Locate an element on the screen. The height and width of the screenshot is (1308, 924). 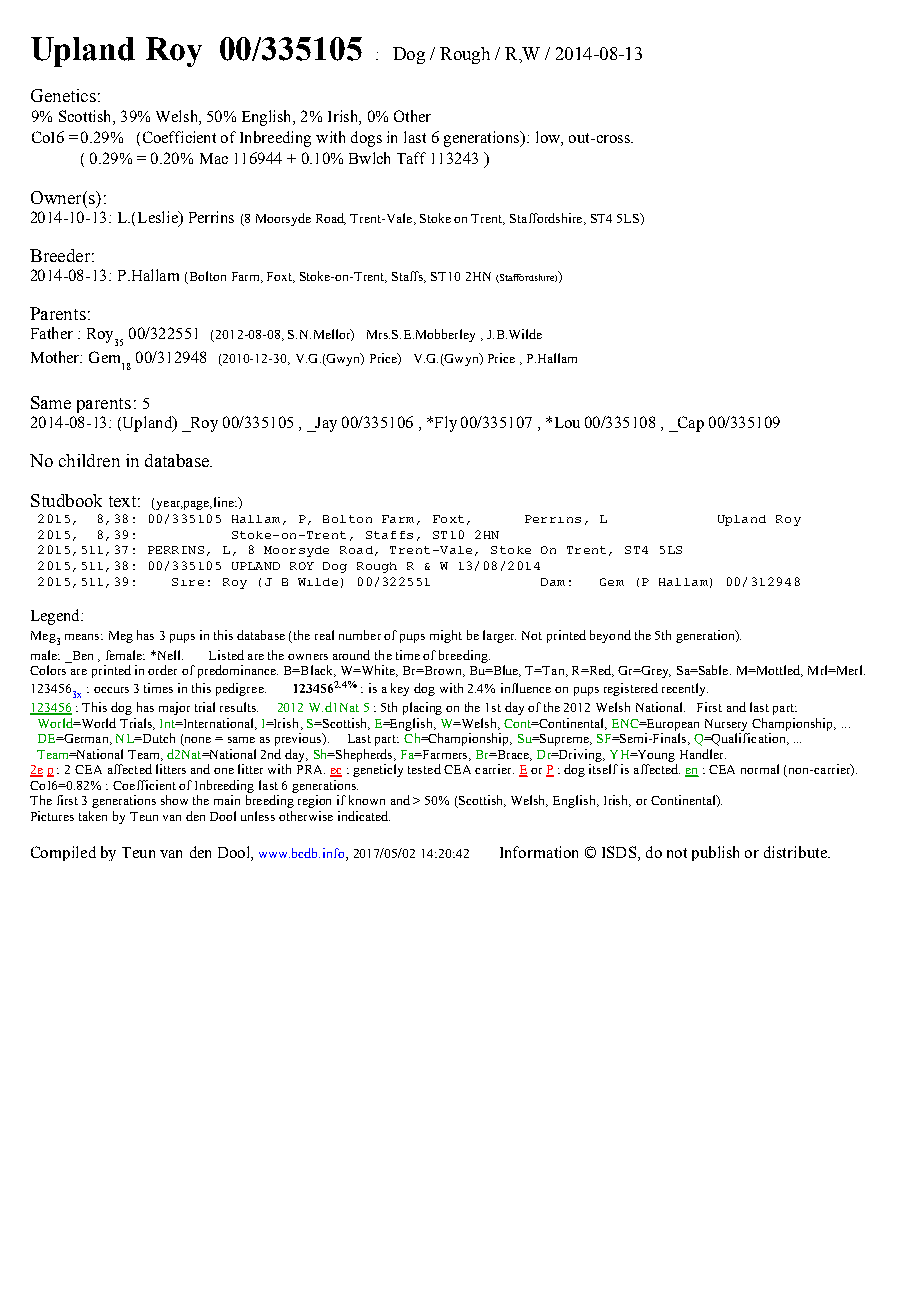
Genetics is located at coordinates (63, 95).
